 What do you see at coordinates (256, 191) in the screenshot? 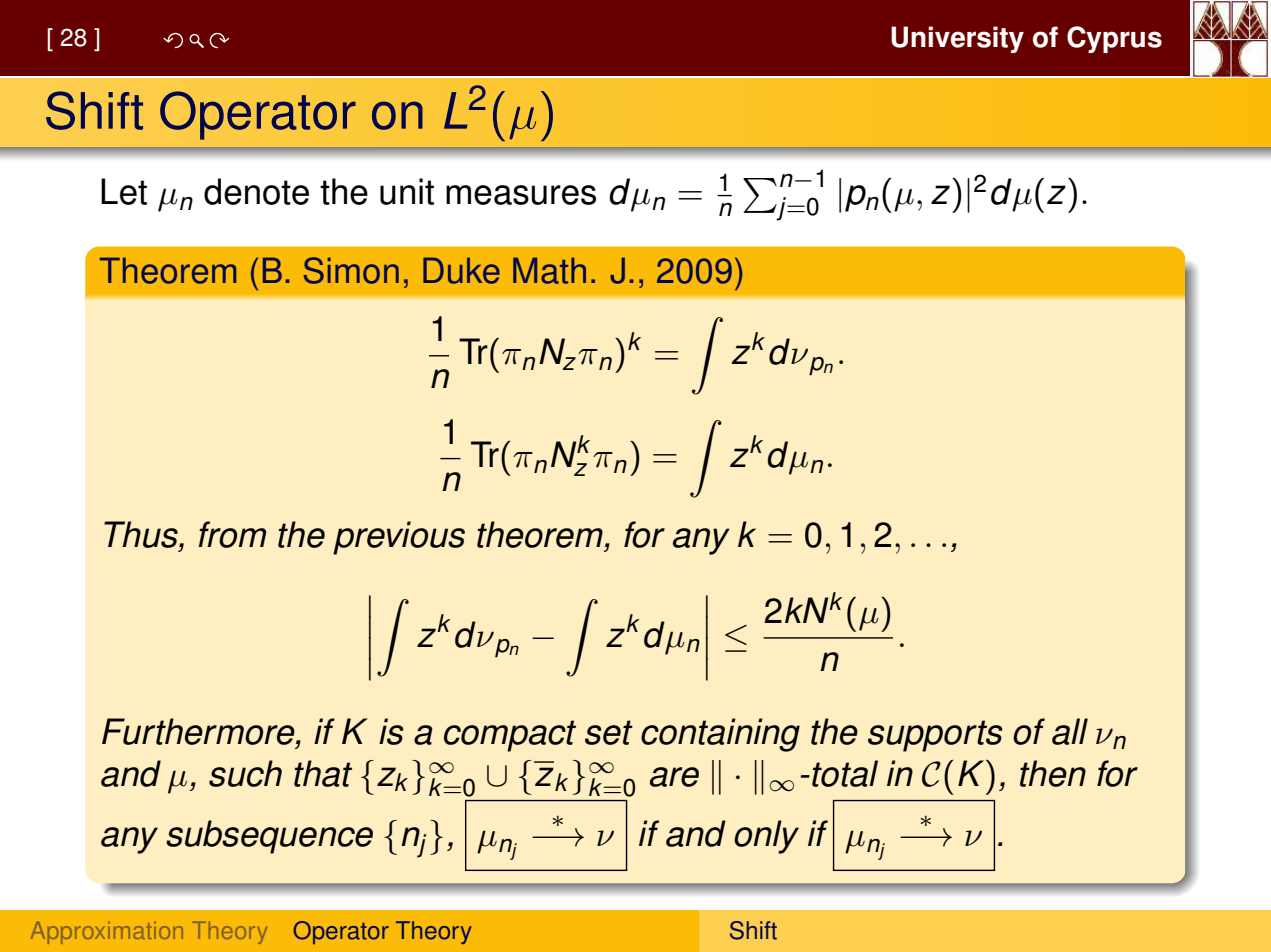
I see `denote` at bounding box center [256, 191].
